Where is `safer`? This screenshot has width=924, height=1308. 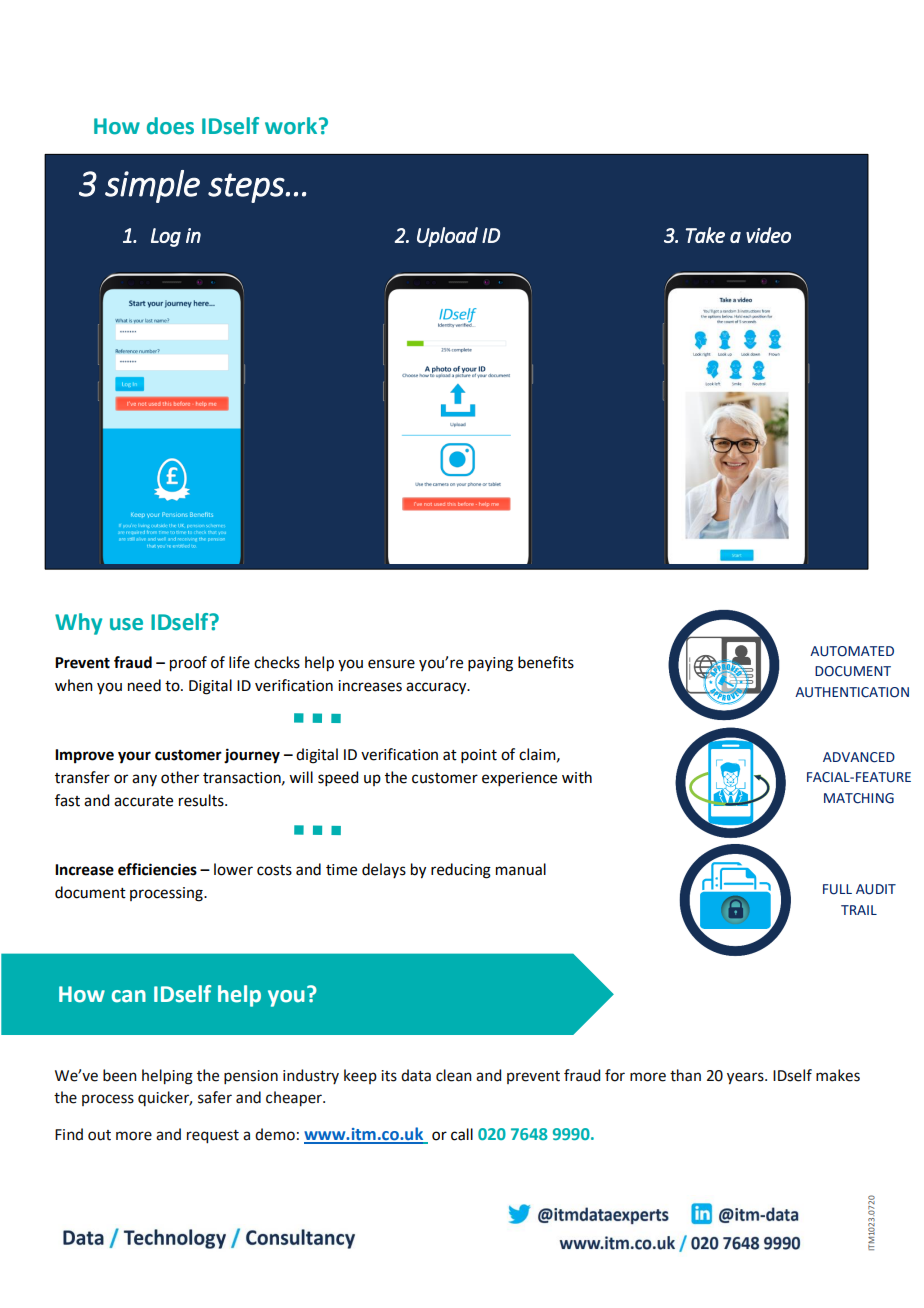
safer is located at coordinates (215, 1097).
